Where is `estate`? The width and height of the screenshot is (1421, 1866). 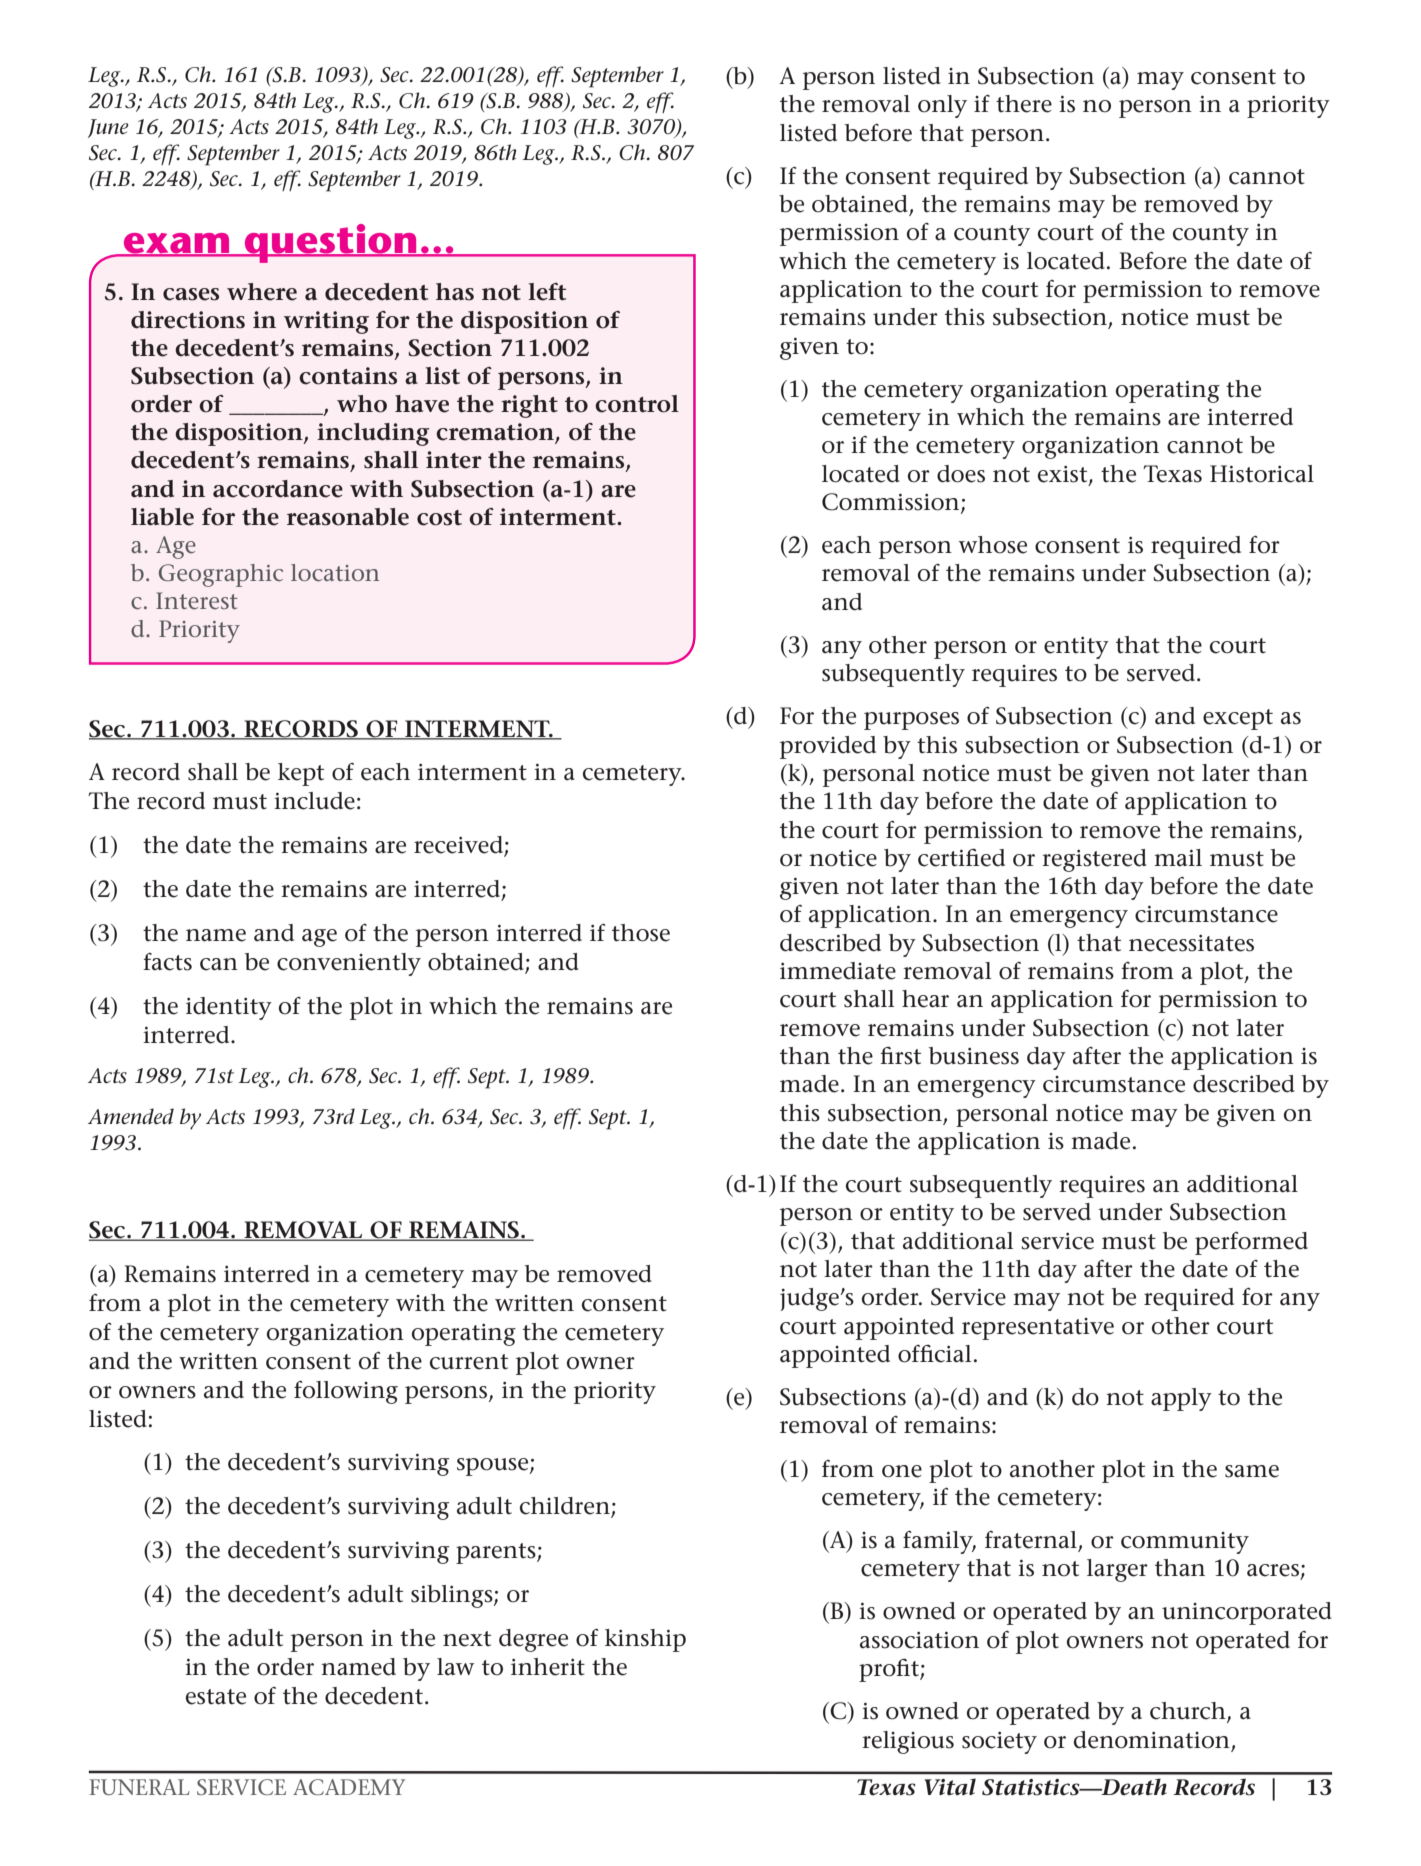 estate is located at coordinates (216, 1697).
